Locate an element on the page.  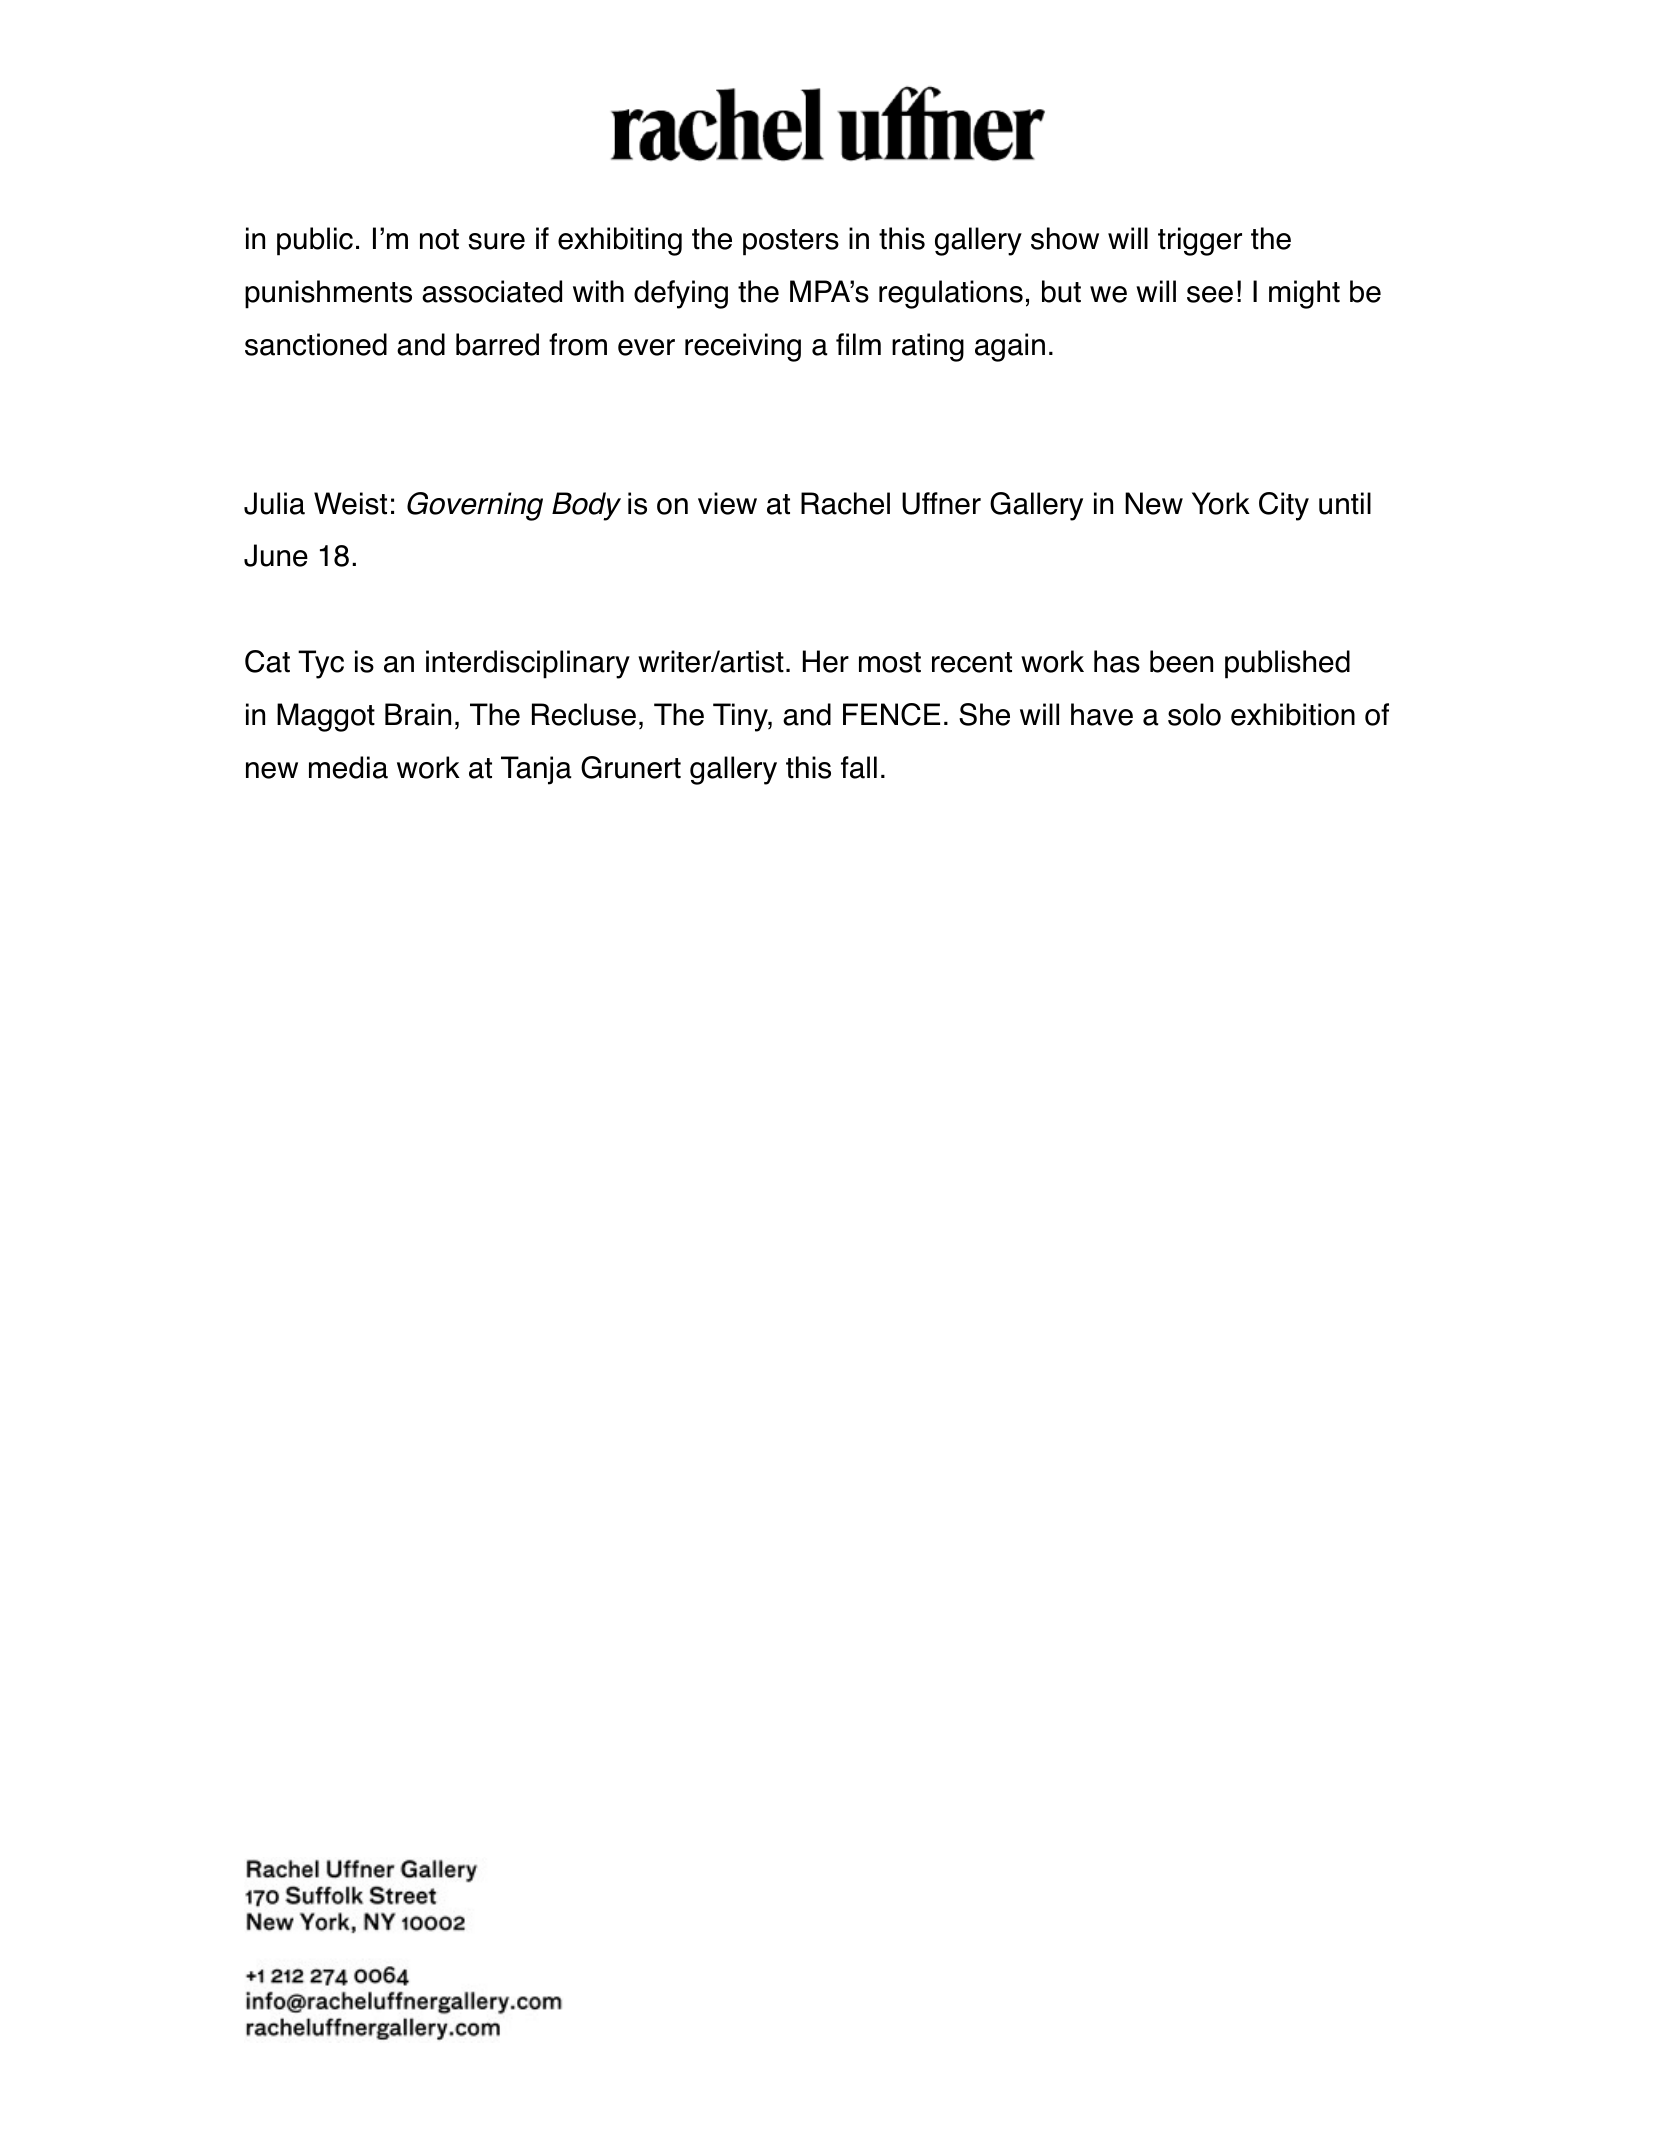
been is located at coordinates (1181, 661).
